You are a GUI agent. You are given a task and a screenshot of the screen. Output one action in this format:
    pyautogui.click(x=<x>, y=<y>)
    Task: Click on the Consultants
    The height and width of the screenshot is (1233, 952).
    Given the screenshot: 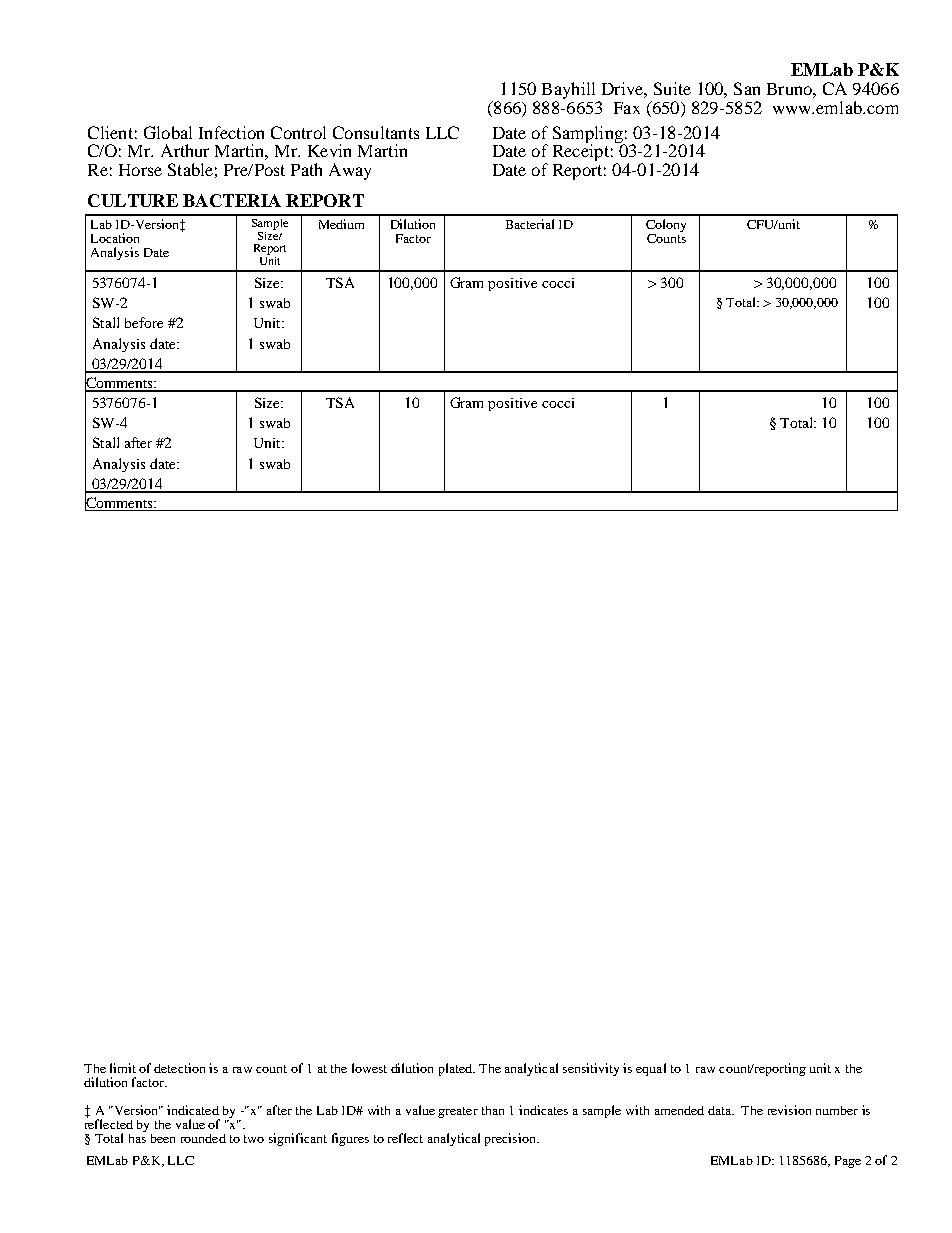 What is the action you would take?
    pyautogui.click(x=376, y=132)
